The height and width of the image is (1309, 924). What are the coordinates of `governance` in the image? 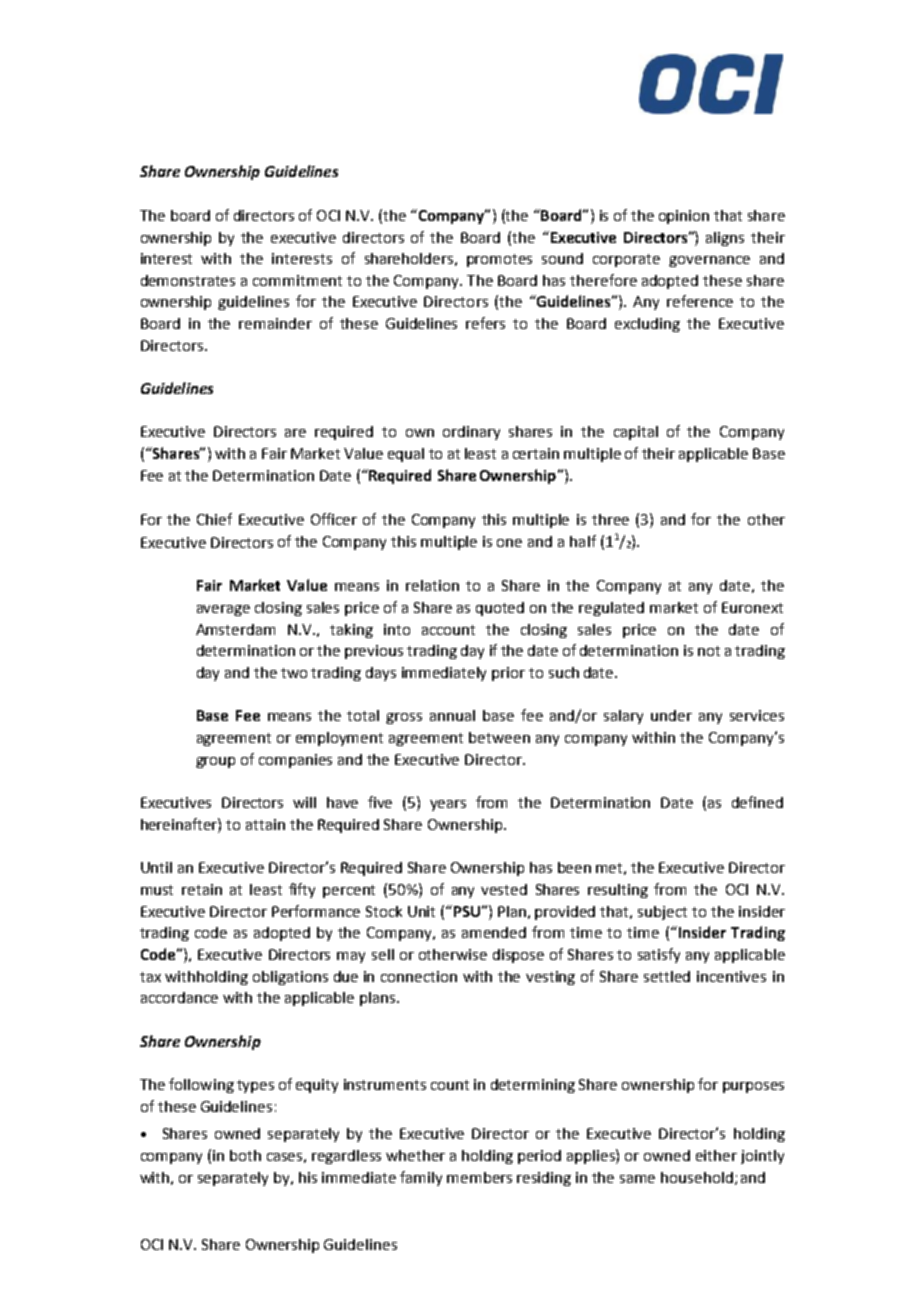 It's located at (709, 261).
